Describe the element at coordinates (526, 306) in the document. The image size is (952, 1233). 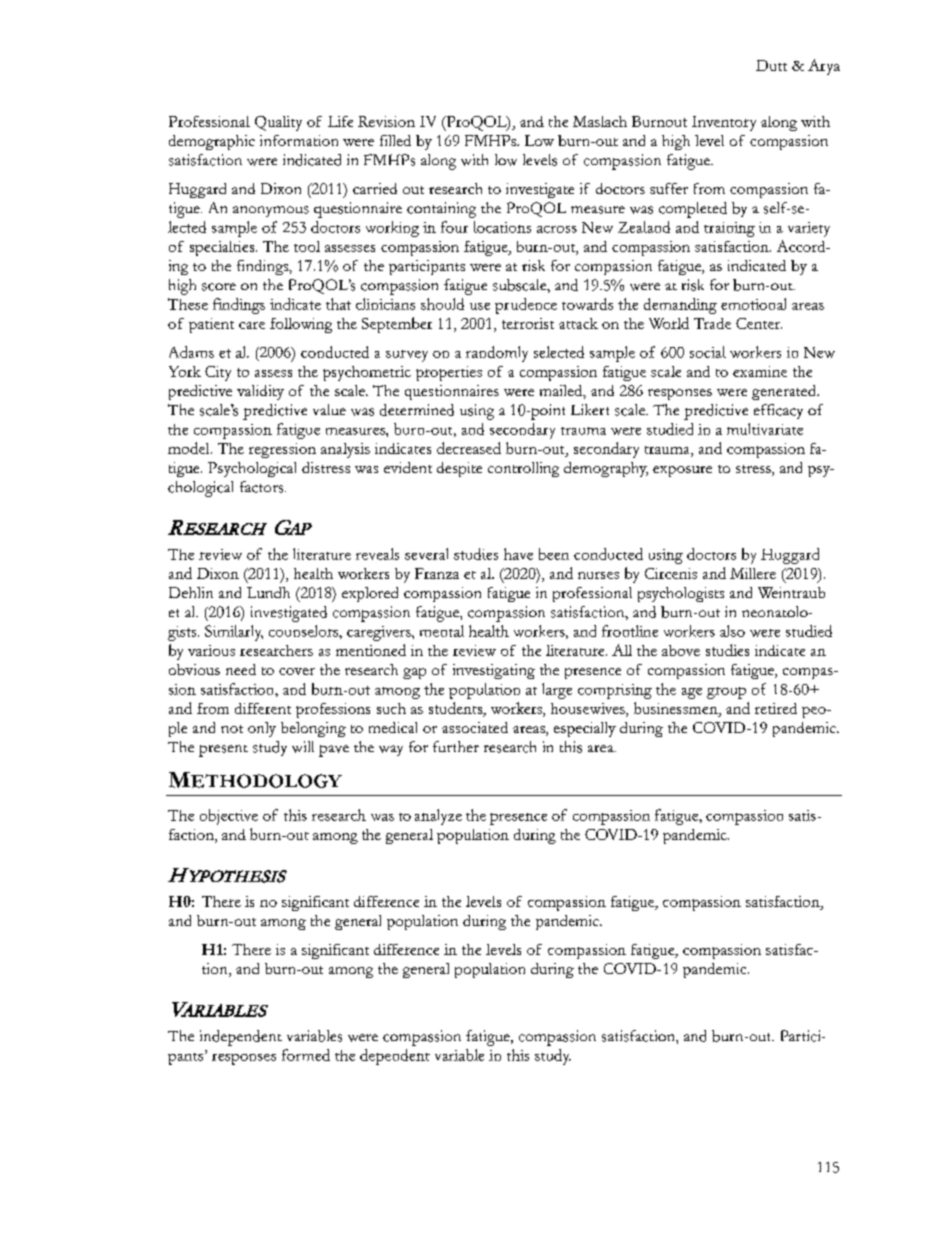
I see `prudence` at that location.
